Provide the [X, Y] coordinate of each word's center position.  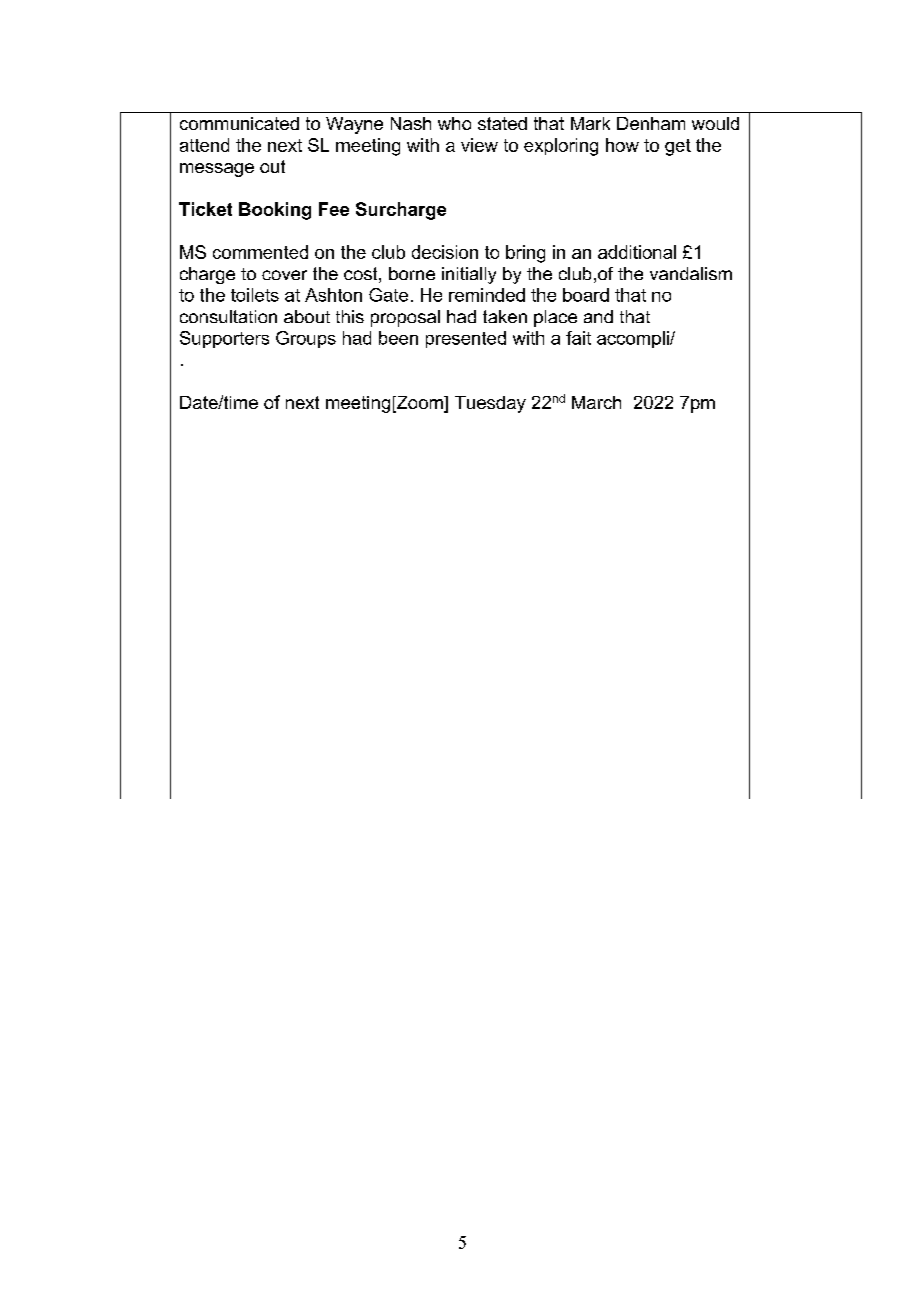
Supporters [224, 339]
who [454, 123]
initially [469, 275]
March [596, 402]
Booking [275, 211]
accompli [634, 339]
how [622, 145]
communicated [239, 123]
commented [260, 252]
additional [637, 252]
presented [466, 339]
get [678, 147]
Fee [334, 209]
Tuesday [490, 404]
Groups [306, 339]
